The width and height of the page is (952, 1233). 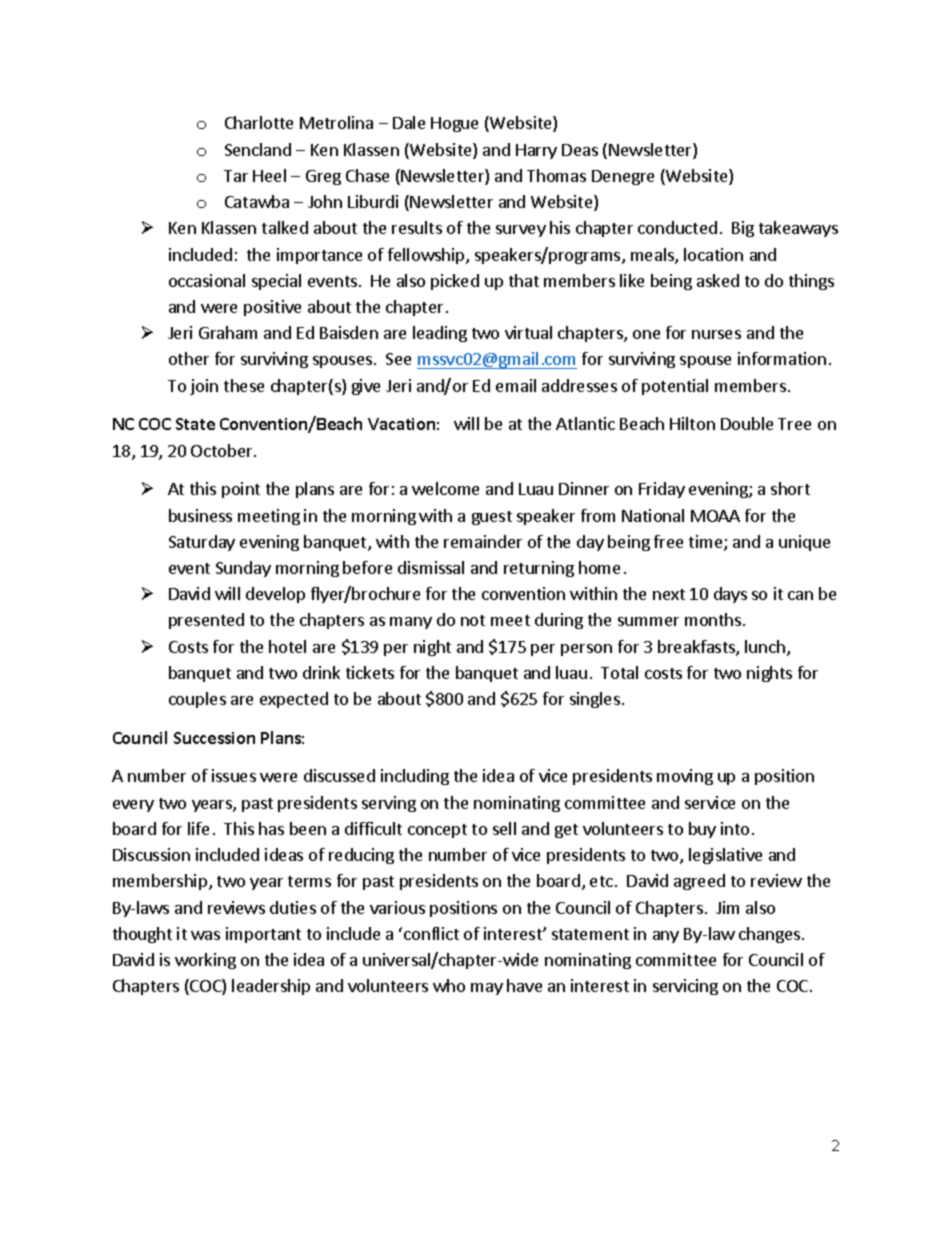 What do you see at coordinates (445, 488) in the page?
I see `welcome` at bounding box center [445, 488].
